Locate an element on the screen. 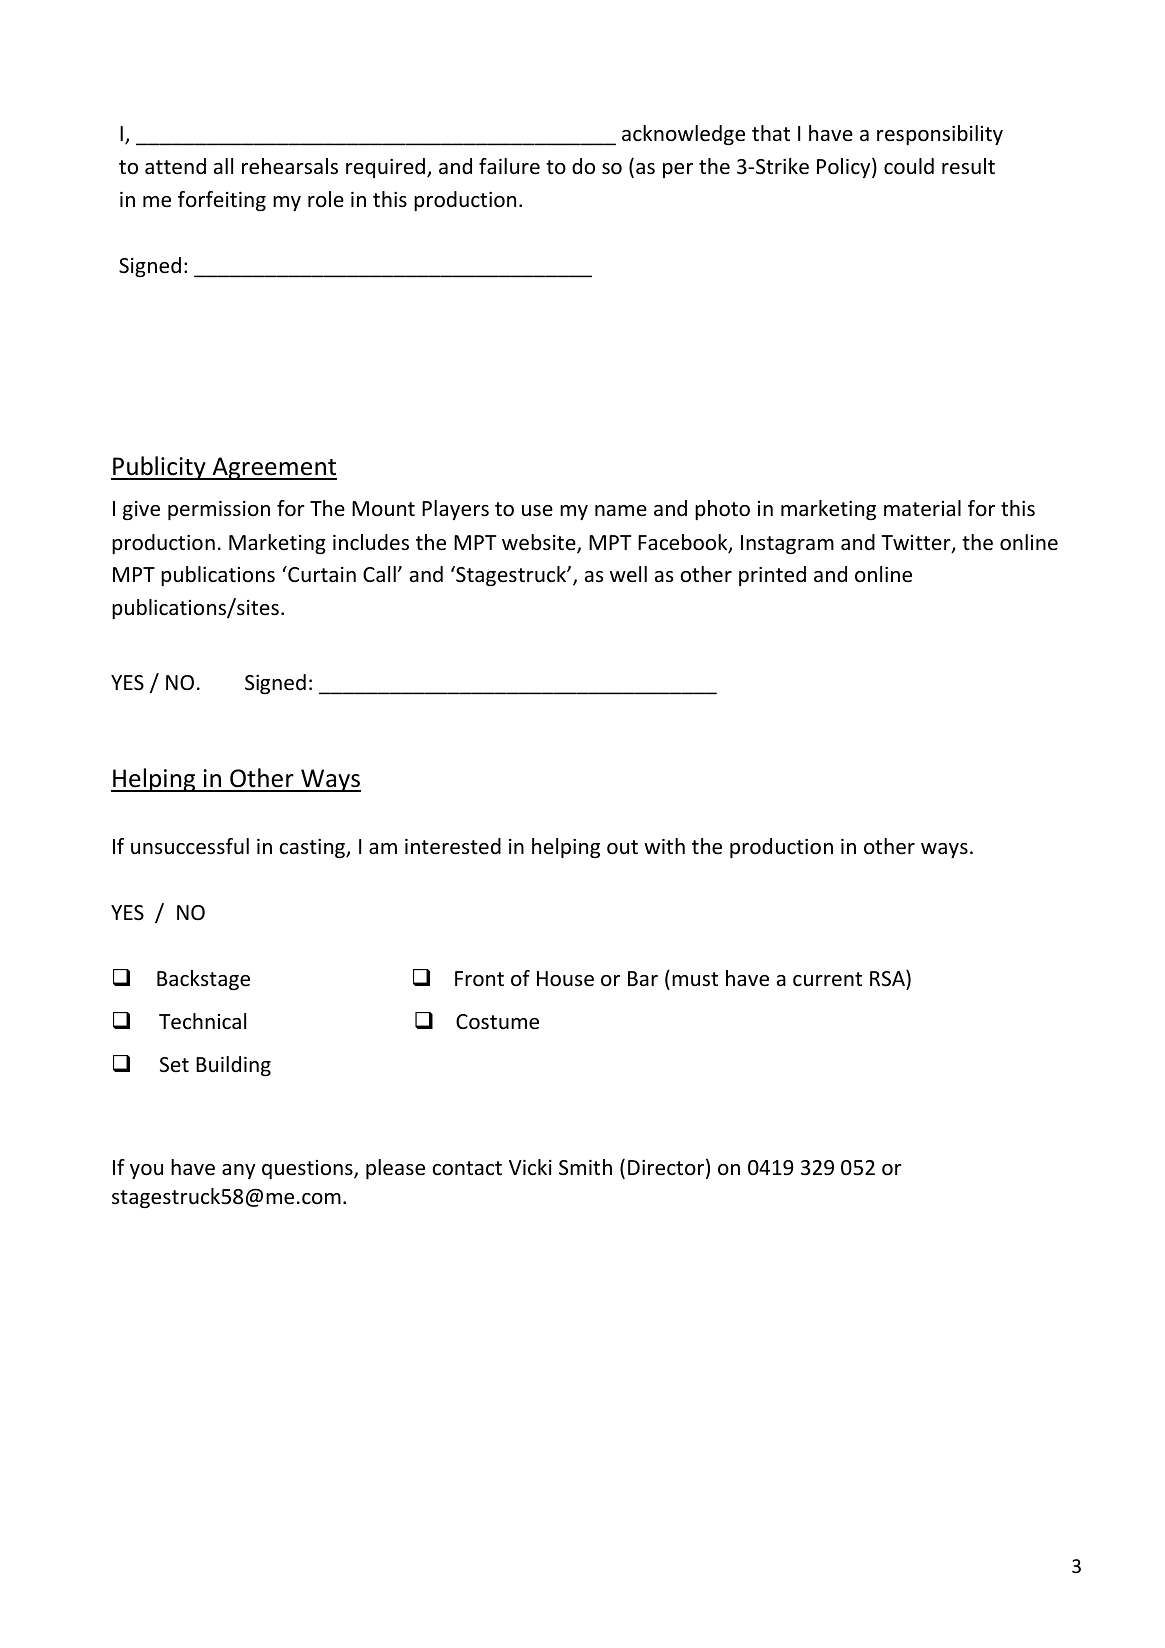 The height and width of the screenshot is (1648, 1165). rehearsals is located at coordinates (290, 166).
